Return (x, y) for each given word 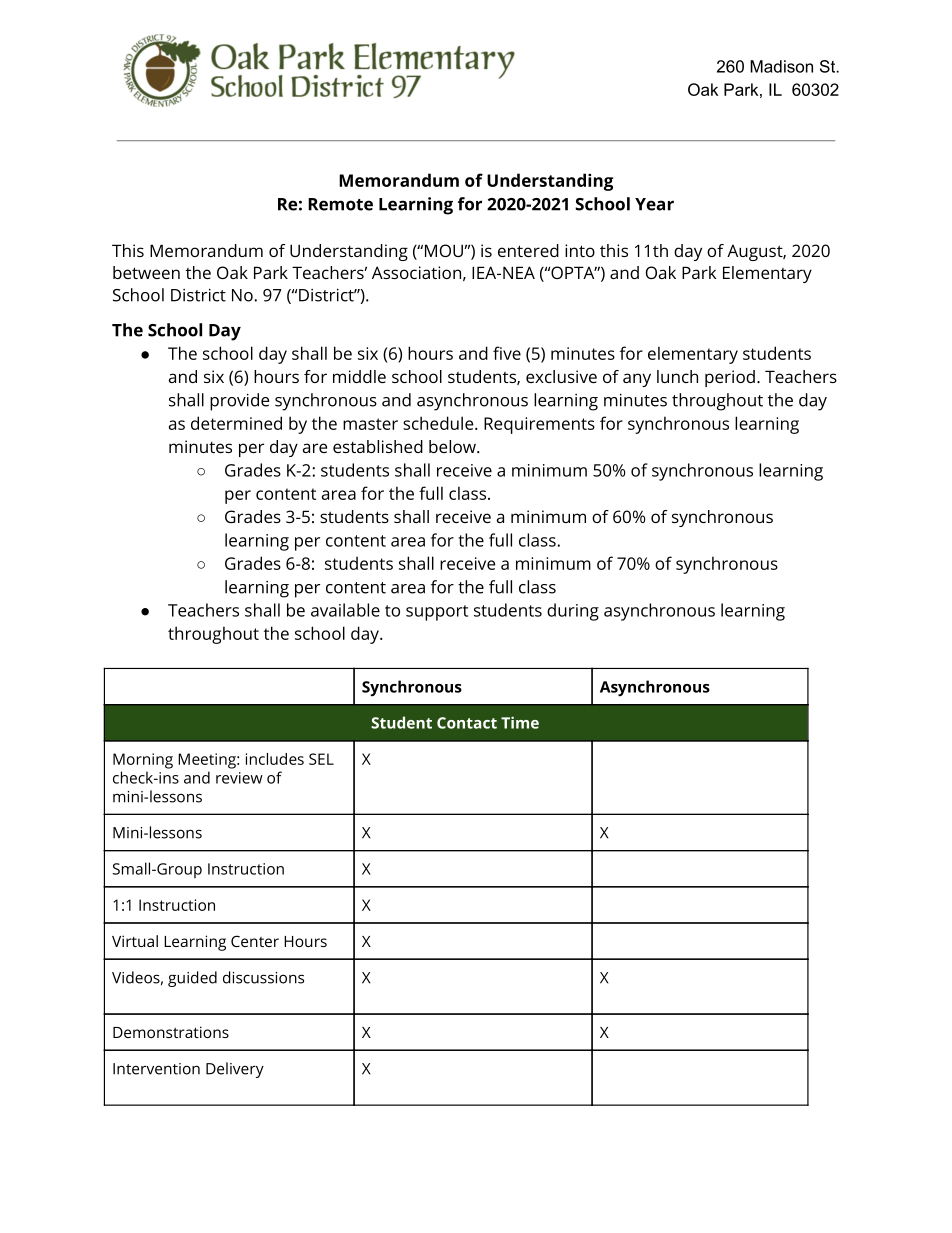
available (345, 610)
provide (239, 402)
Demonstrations (171, 1032)
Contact (467, 723)
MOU (444, 250)
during (573, 612)
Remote (340, 204)
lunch (677, 376)
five (507, 353)
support (437, 613)
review (239, 778)
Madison (781, 66)
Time (520, 722)
